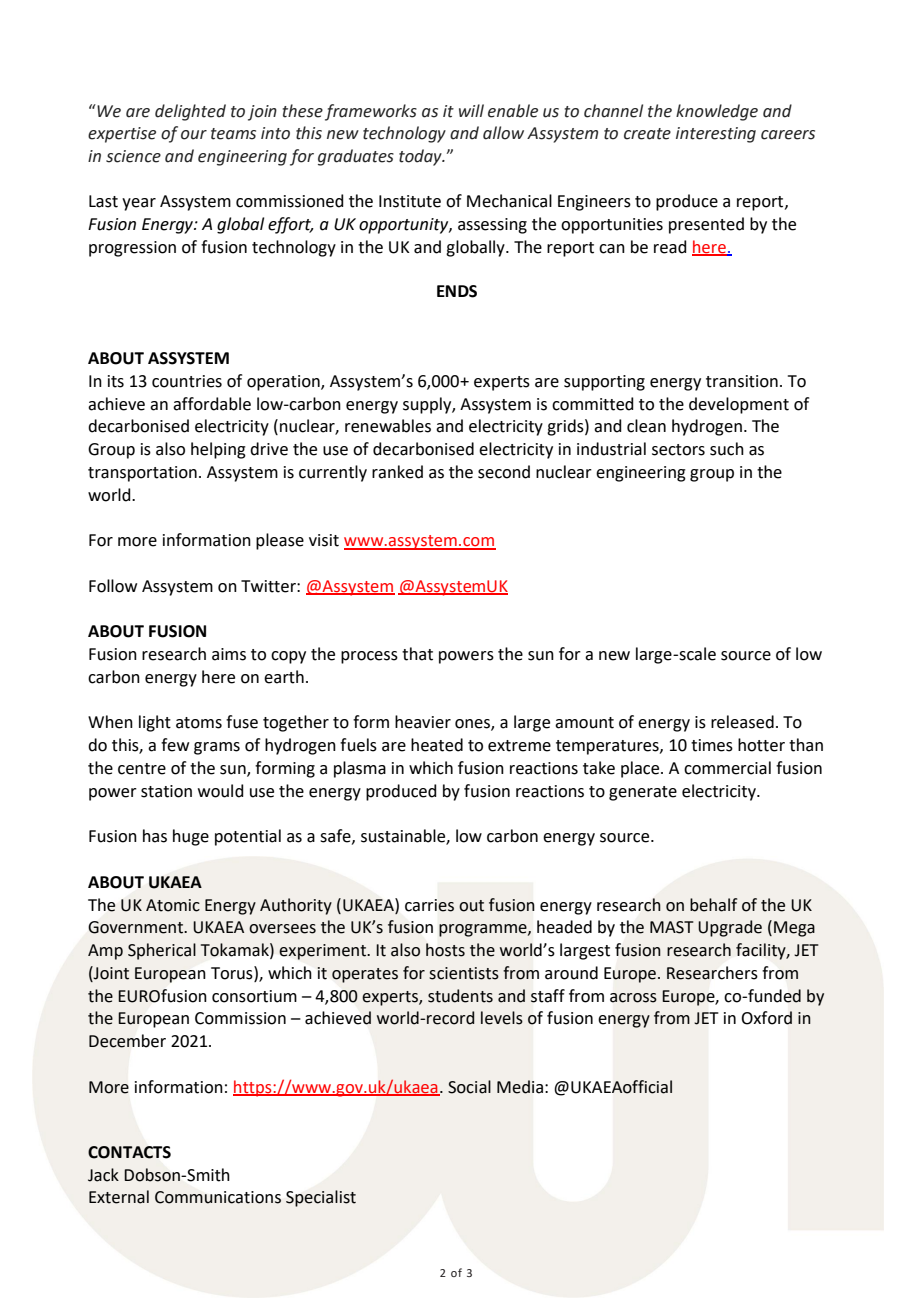 The height and width of the screenshot is (1308, 924). Describe the element at coordinates (469, 1087) in the screenshot. I see `Social` at that location.
